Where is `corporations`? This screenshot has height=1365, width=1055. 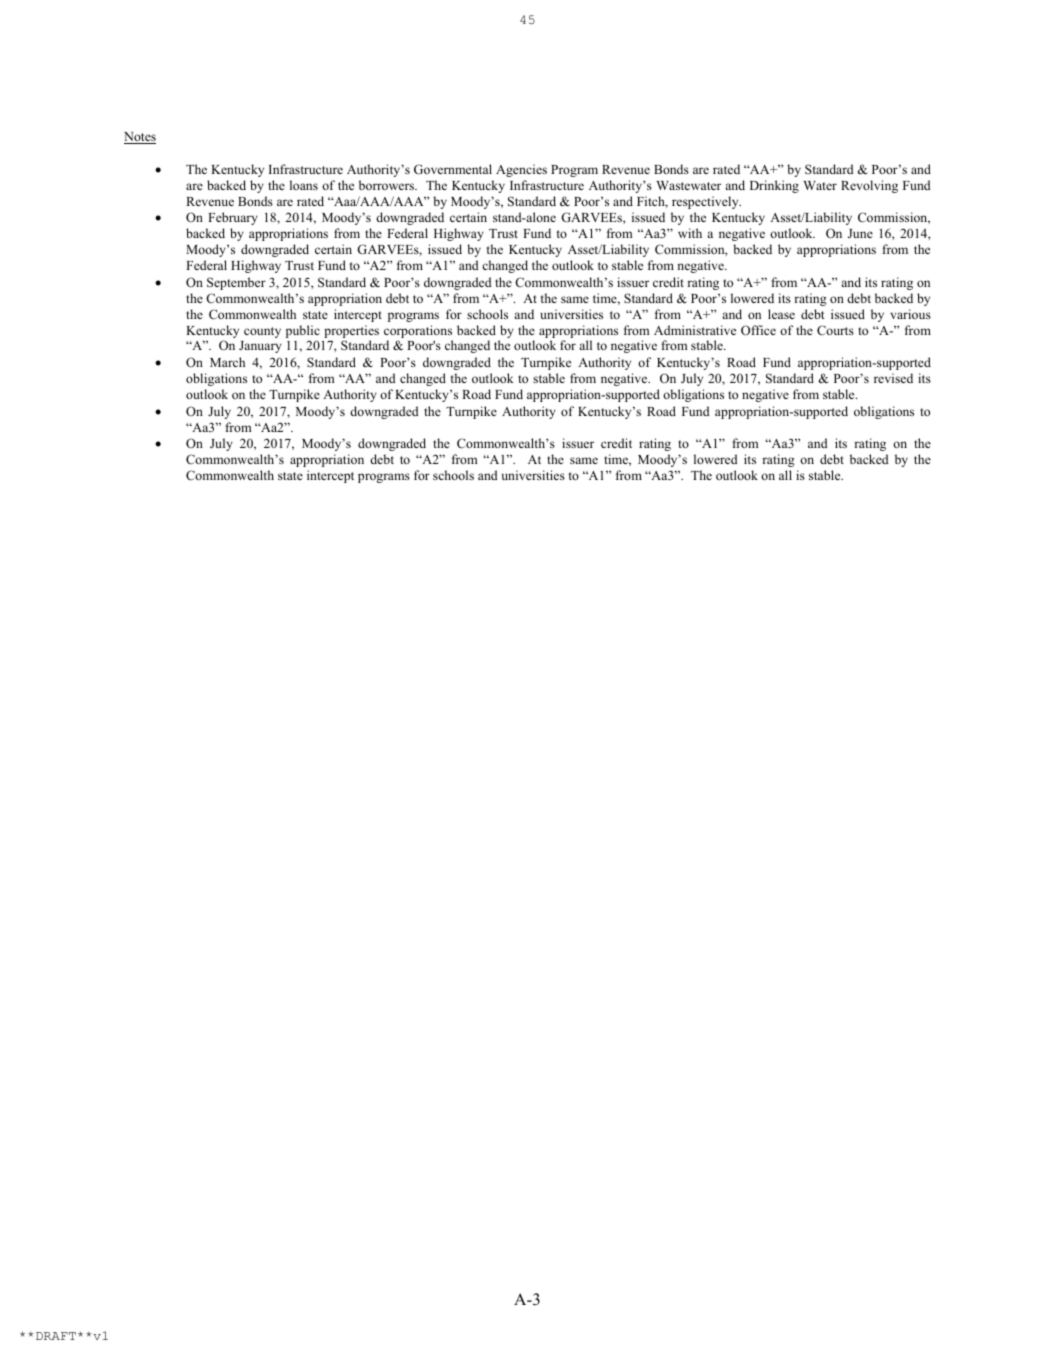 corporations is located at coordinates (418, 331).
